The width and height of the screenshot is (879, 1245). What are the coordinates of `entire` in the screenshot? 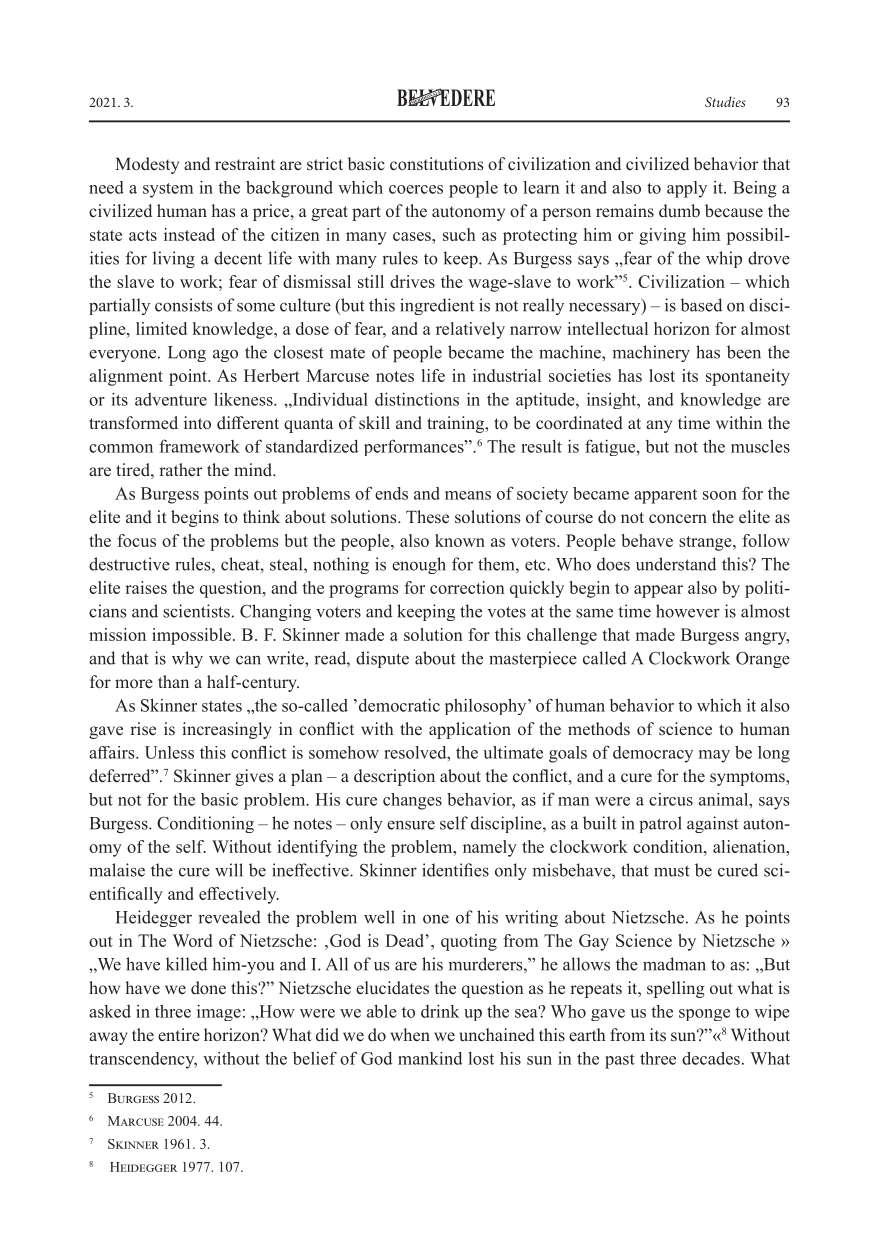 It's located at (179, 1035).
